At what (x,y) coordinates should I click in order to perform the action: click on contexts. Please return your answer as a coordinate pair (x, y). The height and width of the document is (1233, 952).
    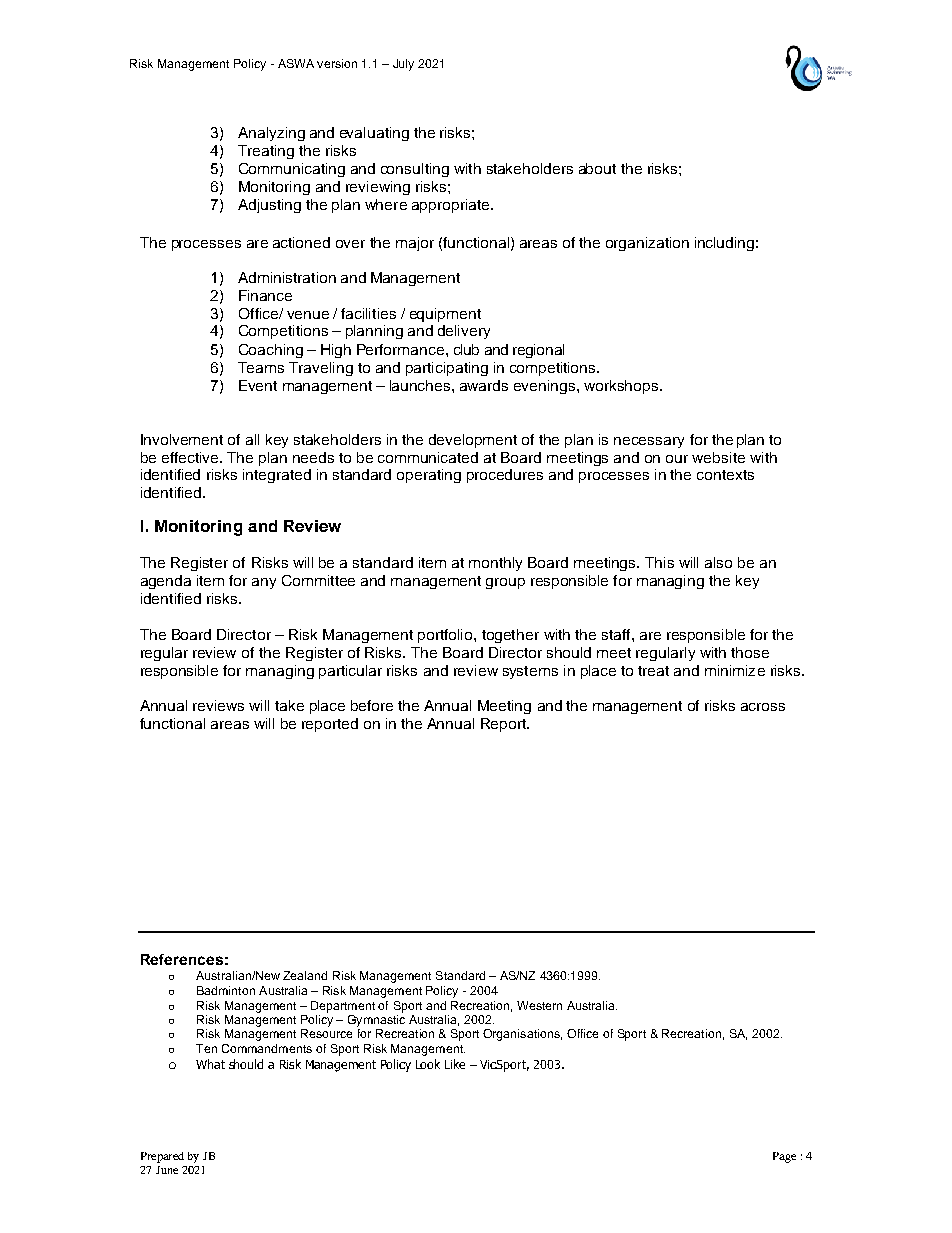
    Looking at the image, I should click on (725, 475).
